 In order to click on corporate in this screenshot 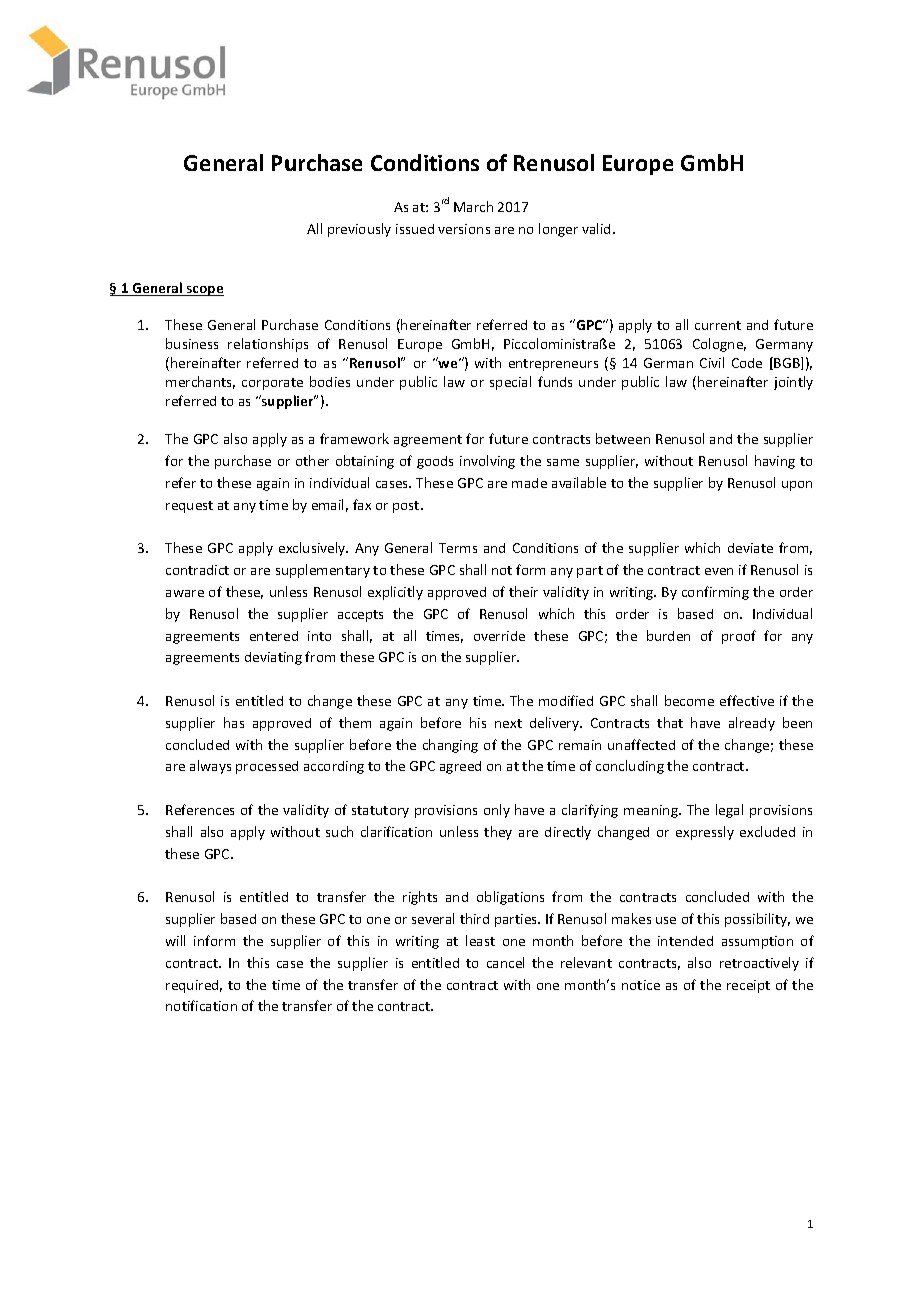, I will do `click(272, 384)`.
